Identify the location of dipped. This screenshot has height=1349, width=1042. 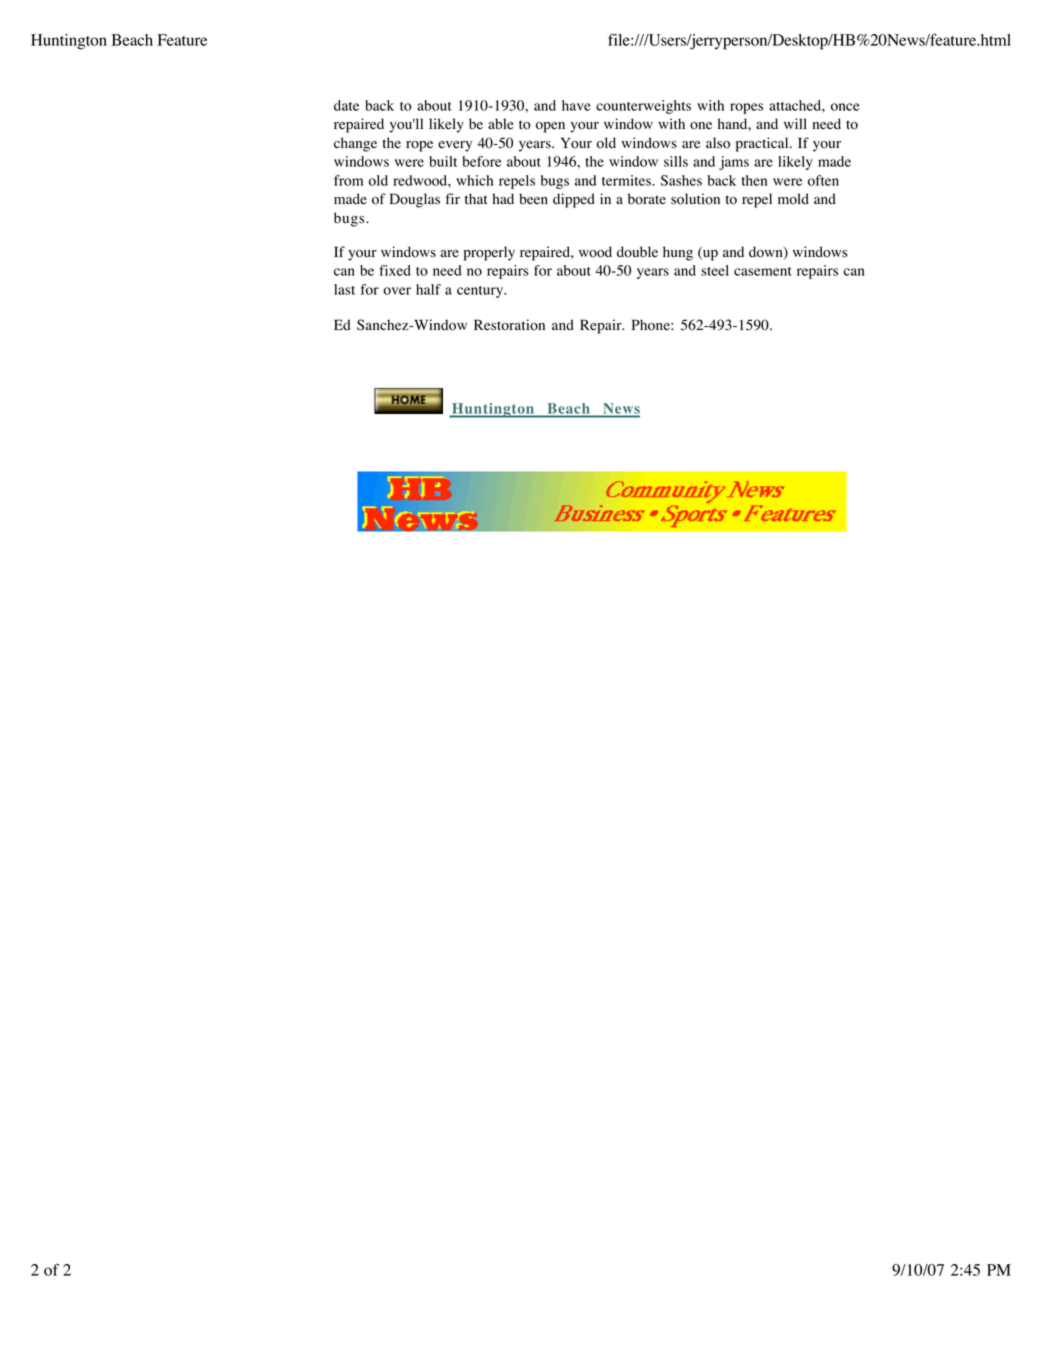
(574, 200).
